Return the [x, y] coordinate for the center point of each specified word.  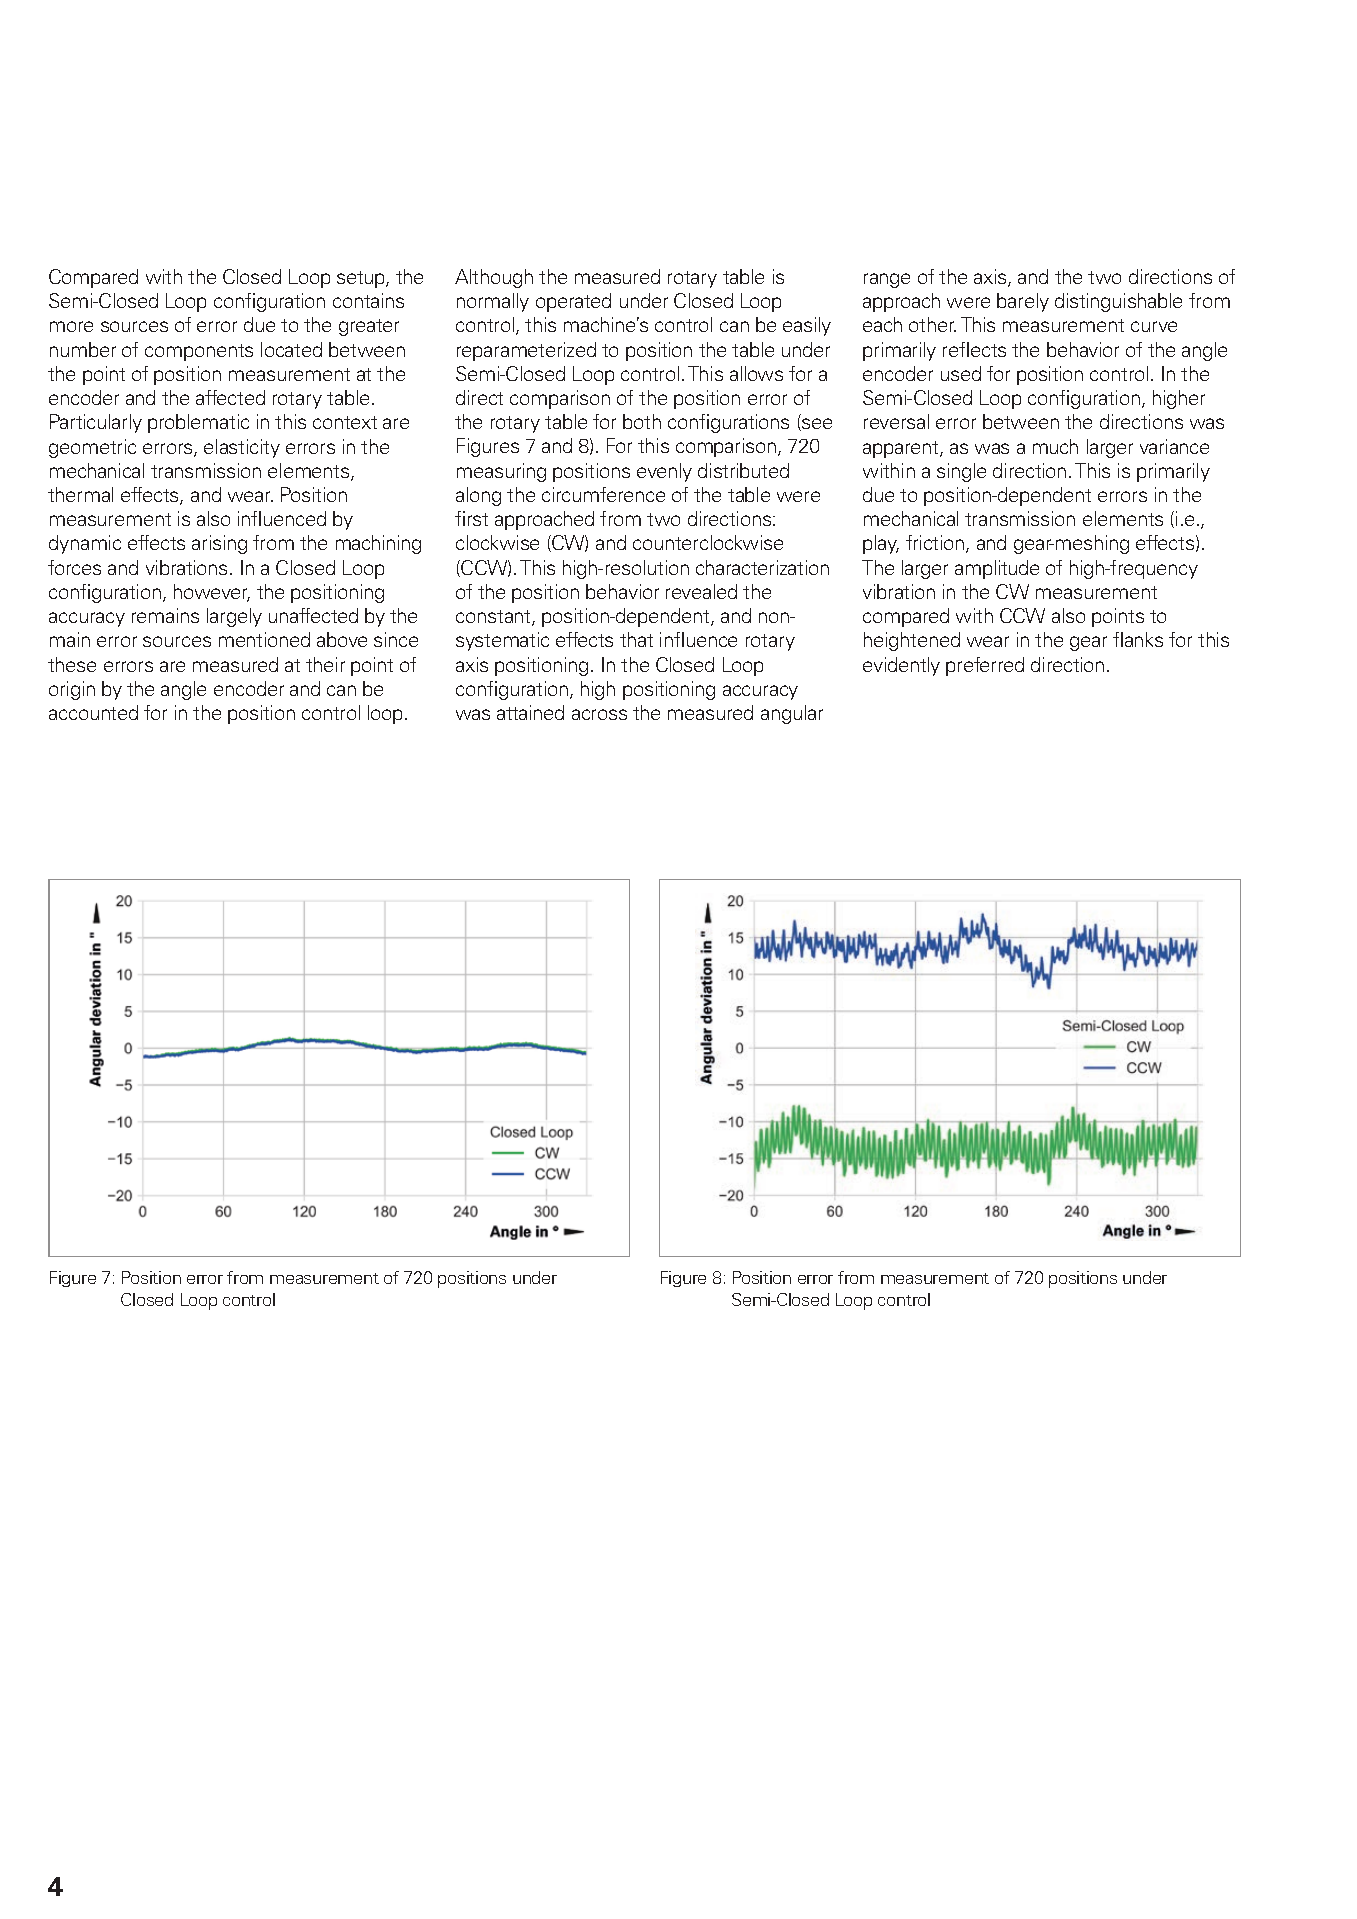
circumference [603, 494]
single [961, 472]
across [599, 714]
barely [1023, 302]
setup [362, 279]
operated [573, 302]
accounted [93, 712]
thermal [80, 494]
